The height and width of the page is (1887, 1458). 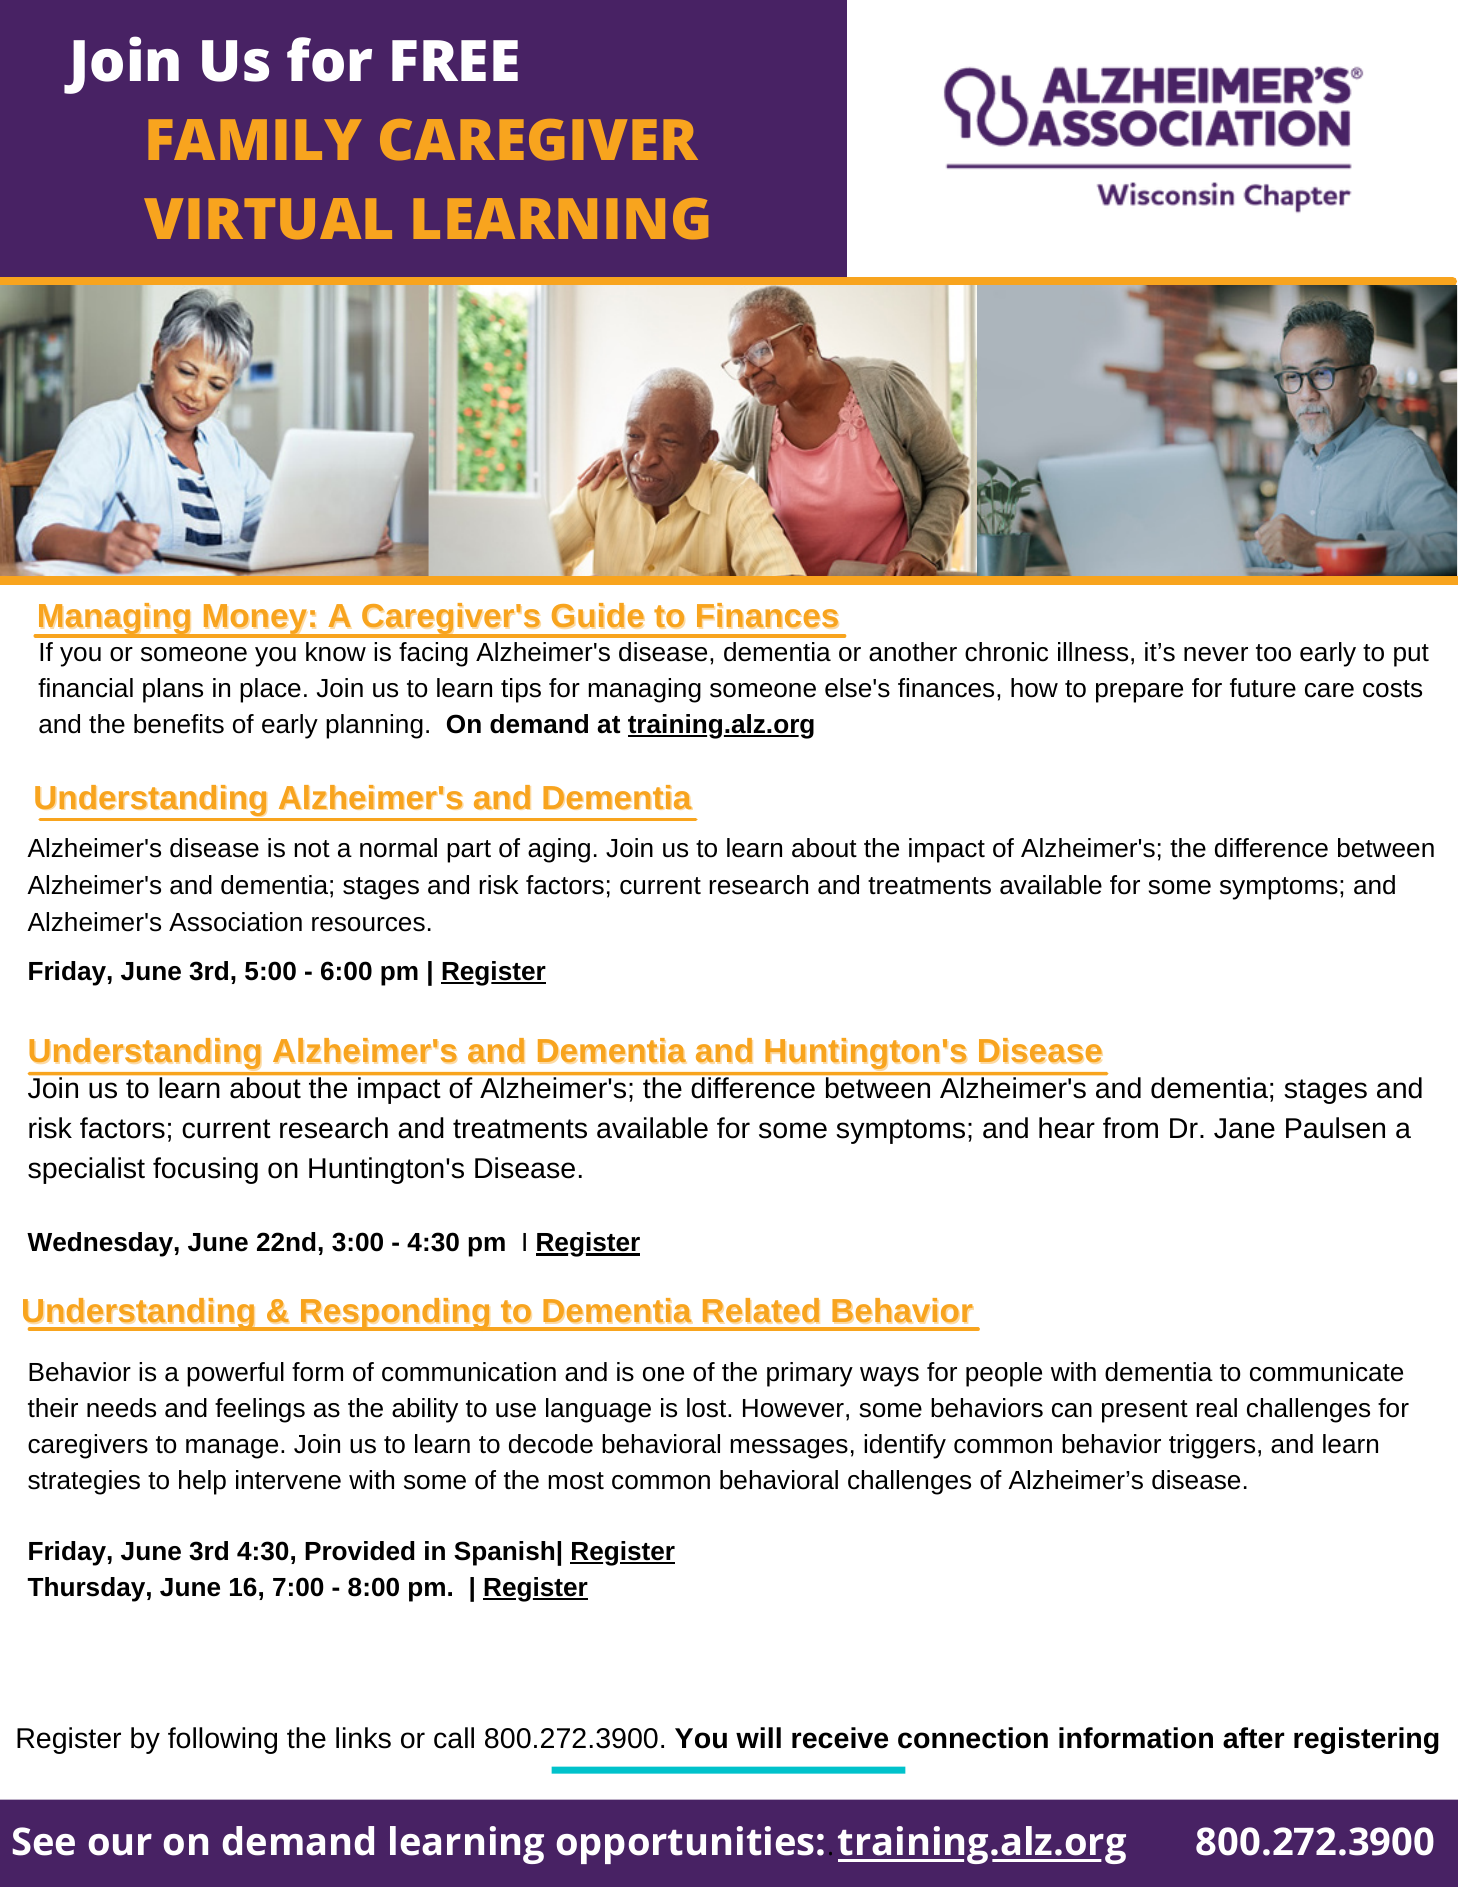 I want to click on Jane, so click(x=1244, y=1128).
